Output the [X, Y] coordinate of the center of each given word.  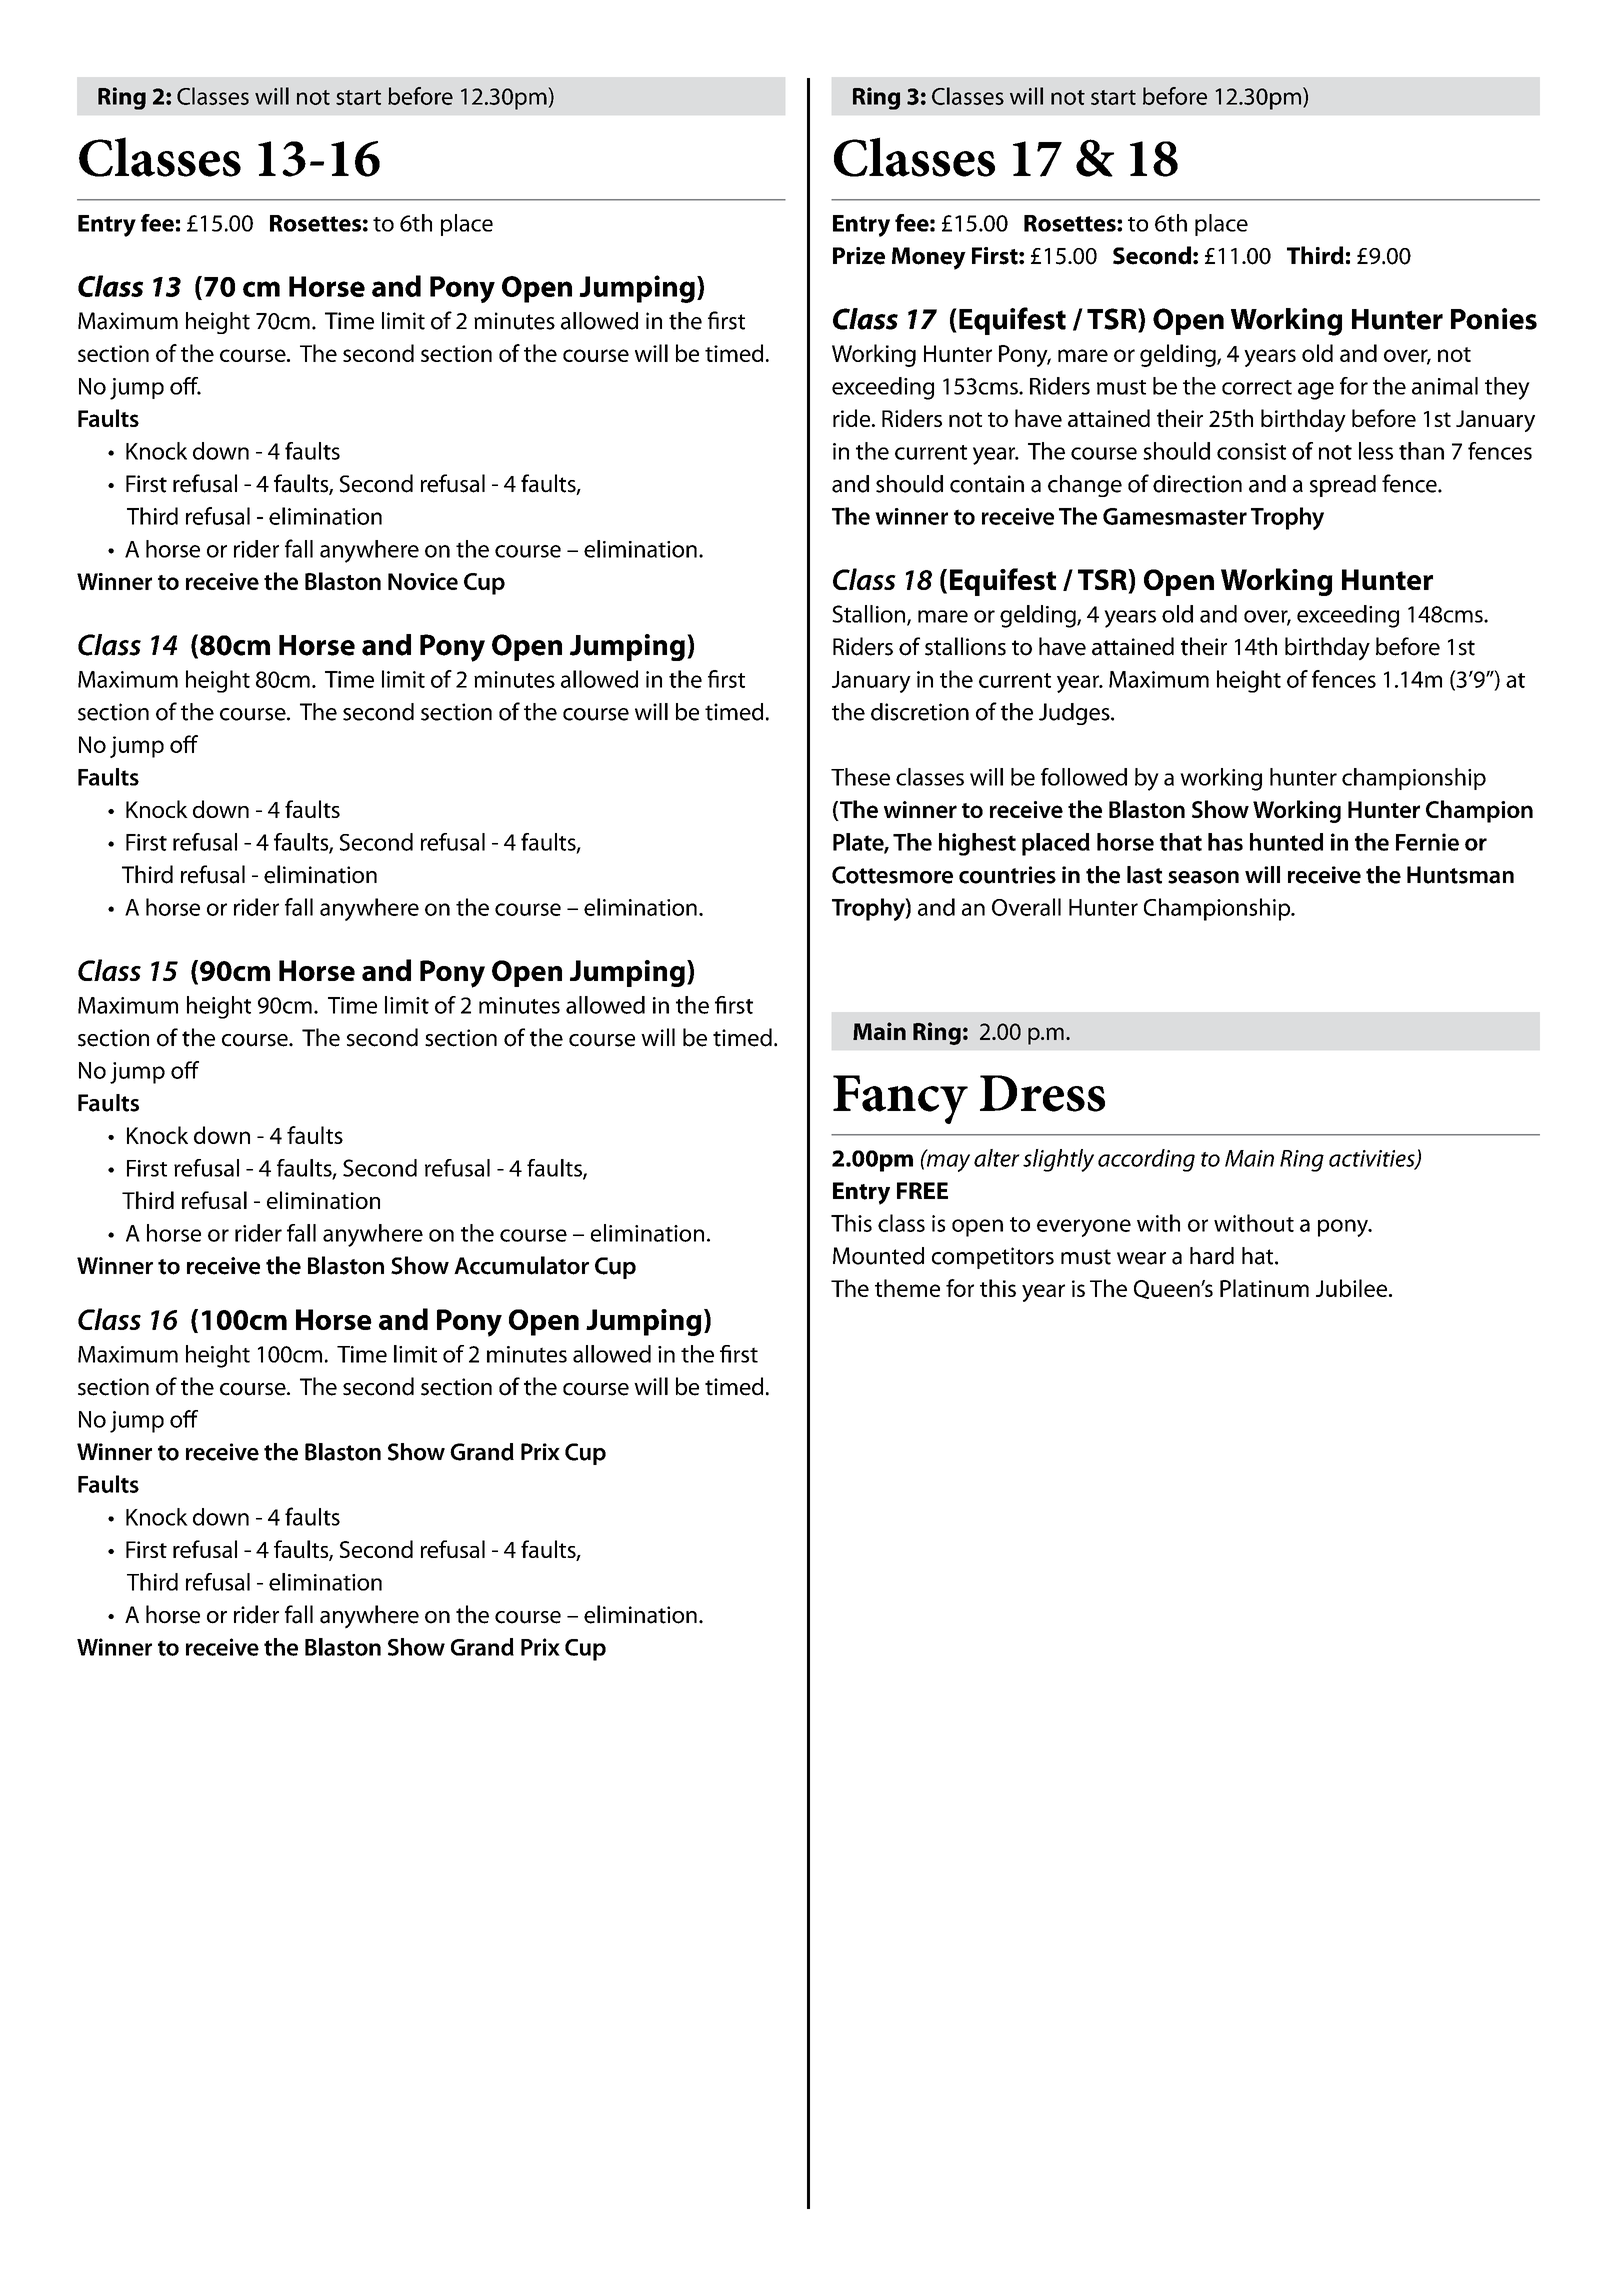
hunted [1286, 842]
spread [1343, 486]
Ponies [1494, 319]
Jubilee [1353, 1288]
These [860, 777]
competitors [993, 1258]
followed [1084, 777]
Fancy [900, 1099]
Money [929, 258]
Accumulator [521, 1265]
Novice [423, 581]
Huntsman [1460, 875]
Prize [859, 256]
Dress [1042, 1093]
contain [987, 484]
